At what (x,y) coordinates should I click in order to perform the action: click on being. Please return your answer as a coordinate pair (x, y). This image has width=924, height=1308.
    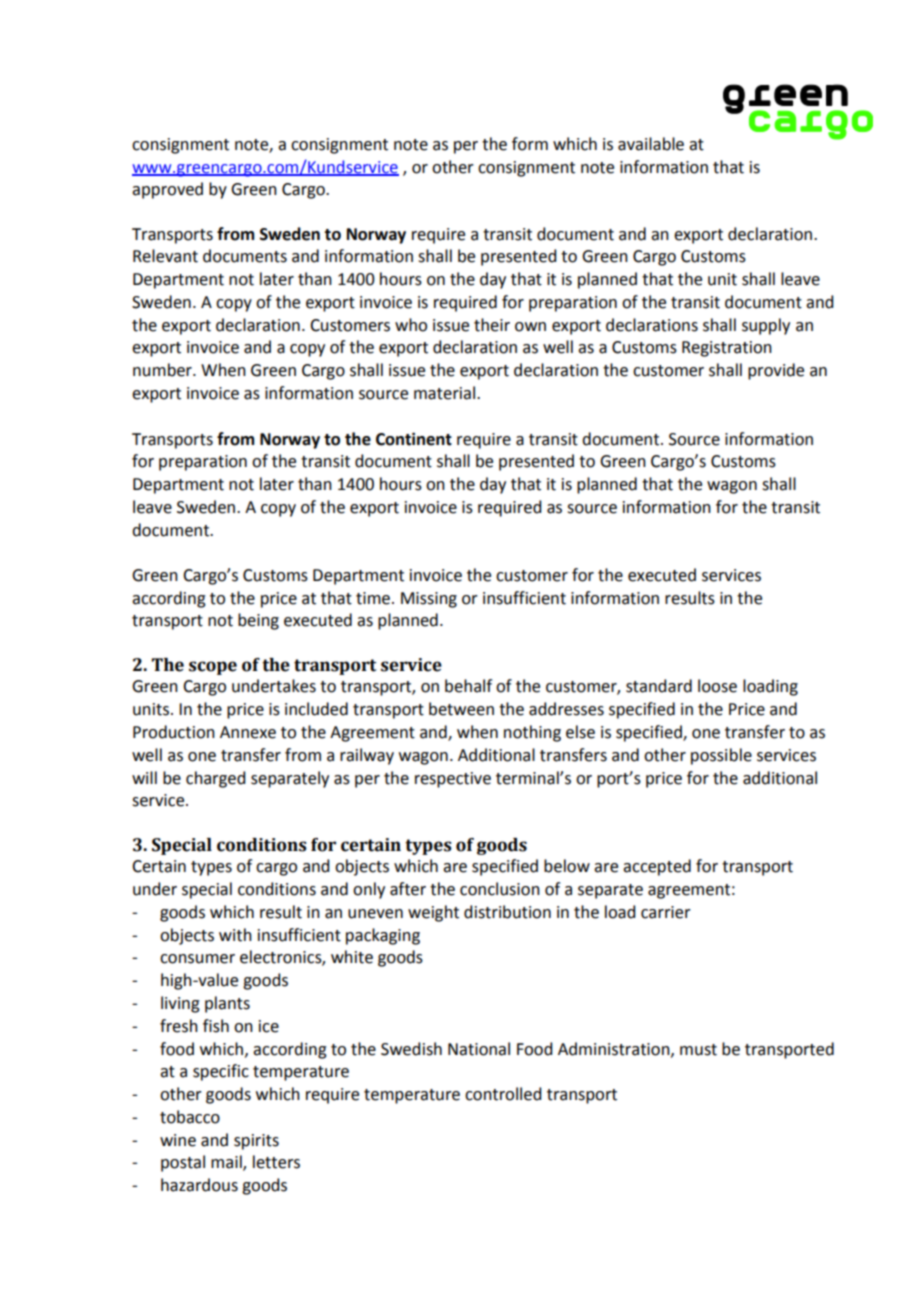
    Looking at the image, I should click on (258, 621).
